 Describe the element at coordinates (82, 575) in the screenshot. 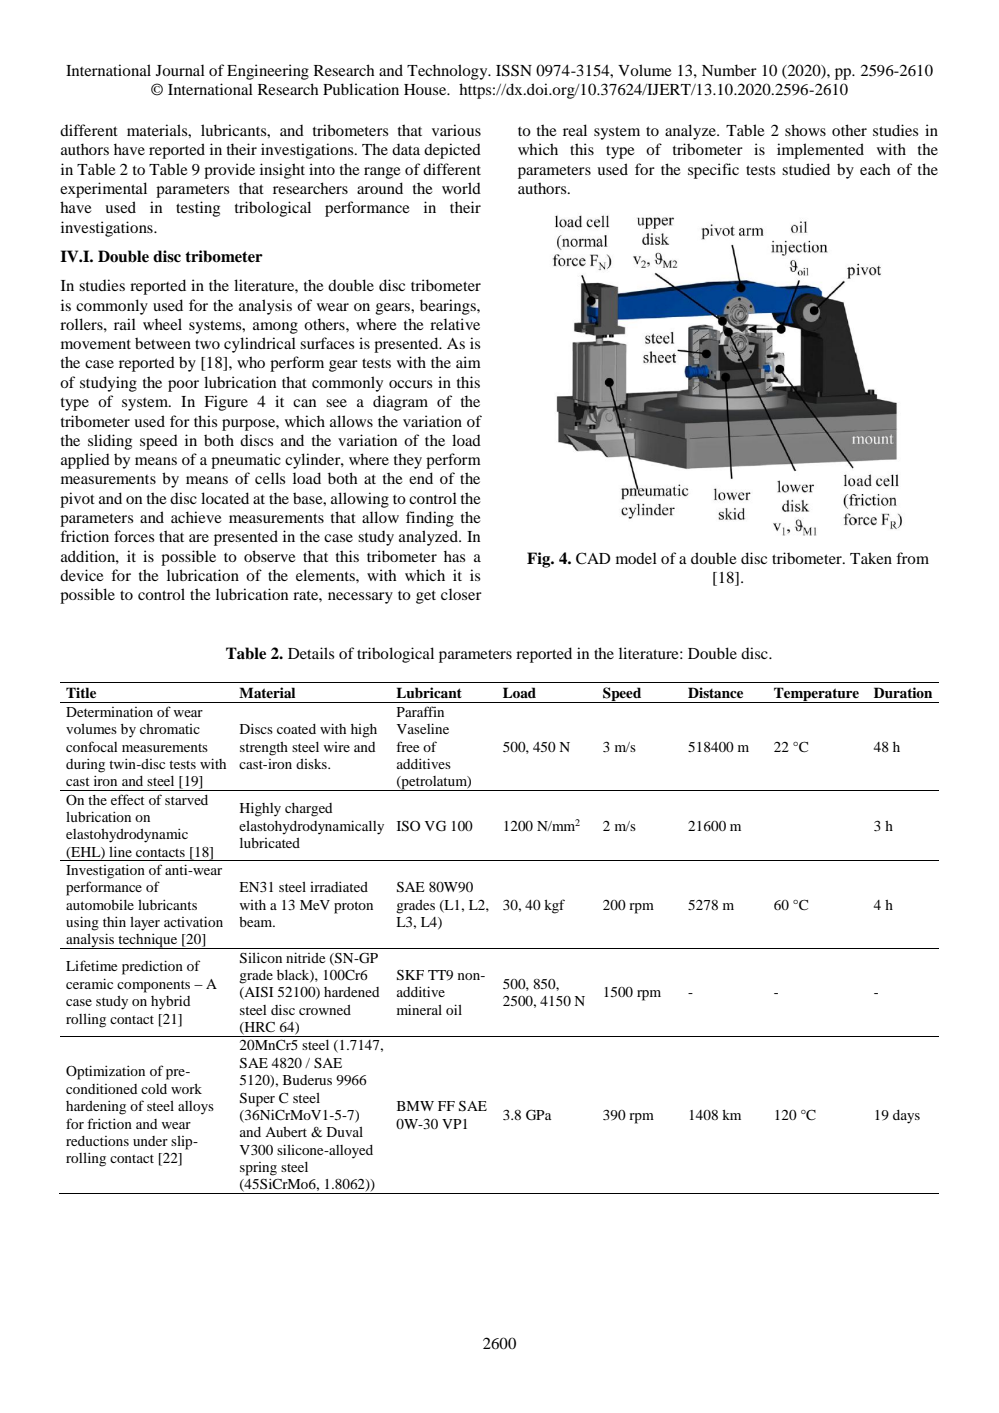

I see `device` at that location.
